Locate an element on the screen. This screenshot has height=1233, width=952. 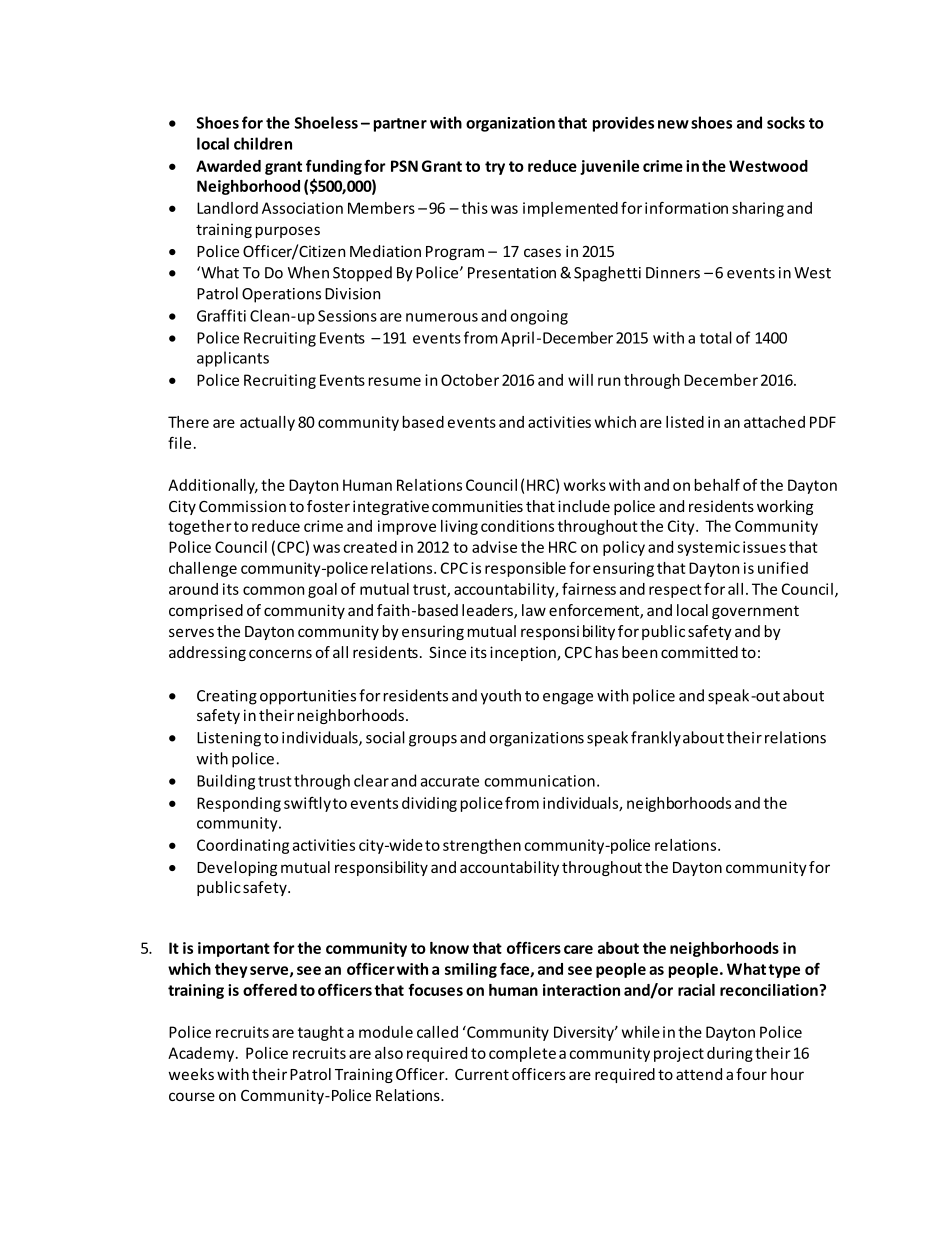
frankly is located at coordinates (656, 739).
